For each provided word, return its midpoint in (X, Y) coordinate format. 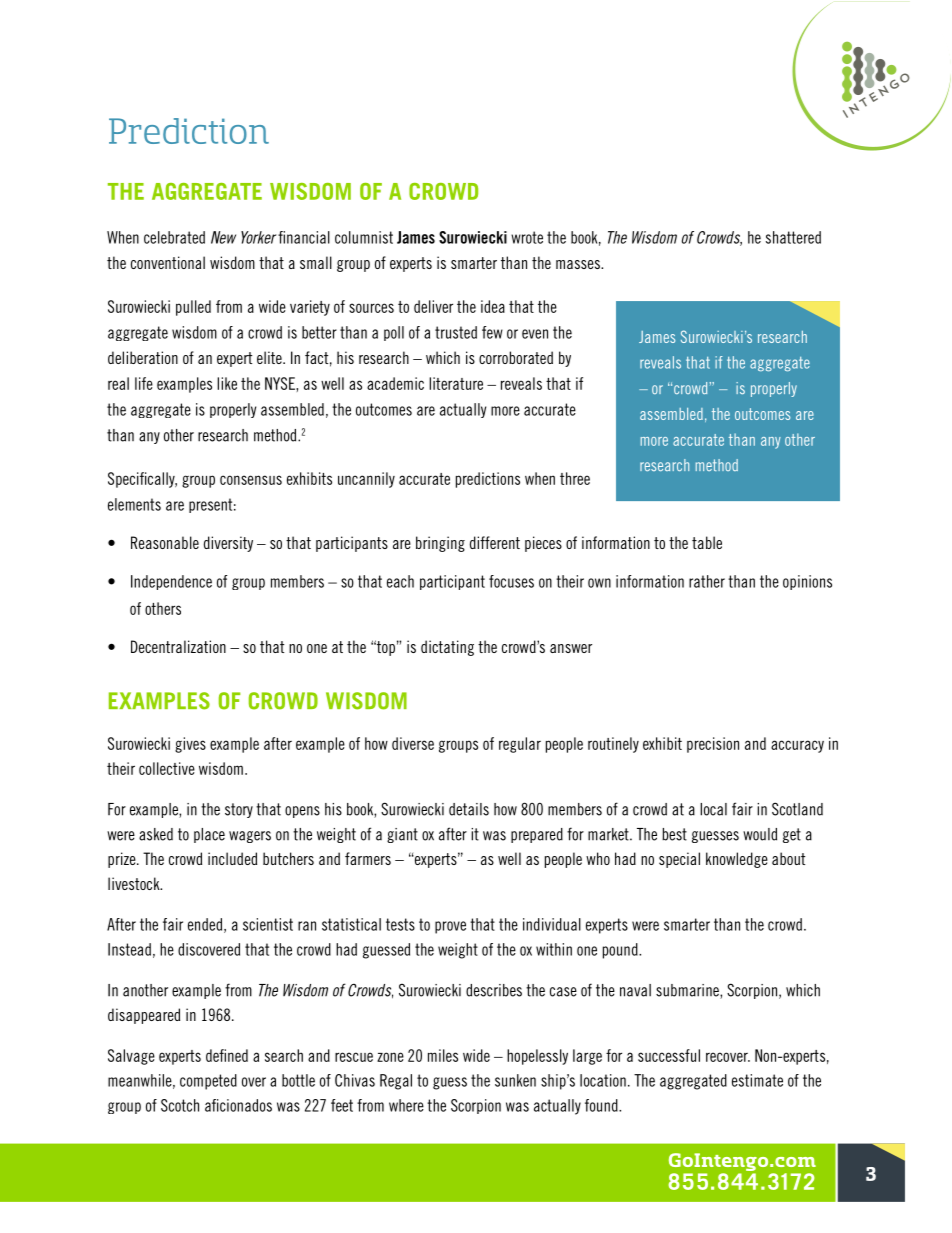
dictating (447, 648)
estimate (757, 1080)
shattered (793, 237)
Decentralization (178, 646)
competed (208, 1082)
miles (443, 1055)
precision (713, 745)
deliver (433, 306)
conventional (168, 262)
